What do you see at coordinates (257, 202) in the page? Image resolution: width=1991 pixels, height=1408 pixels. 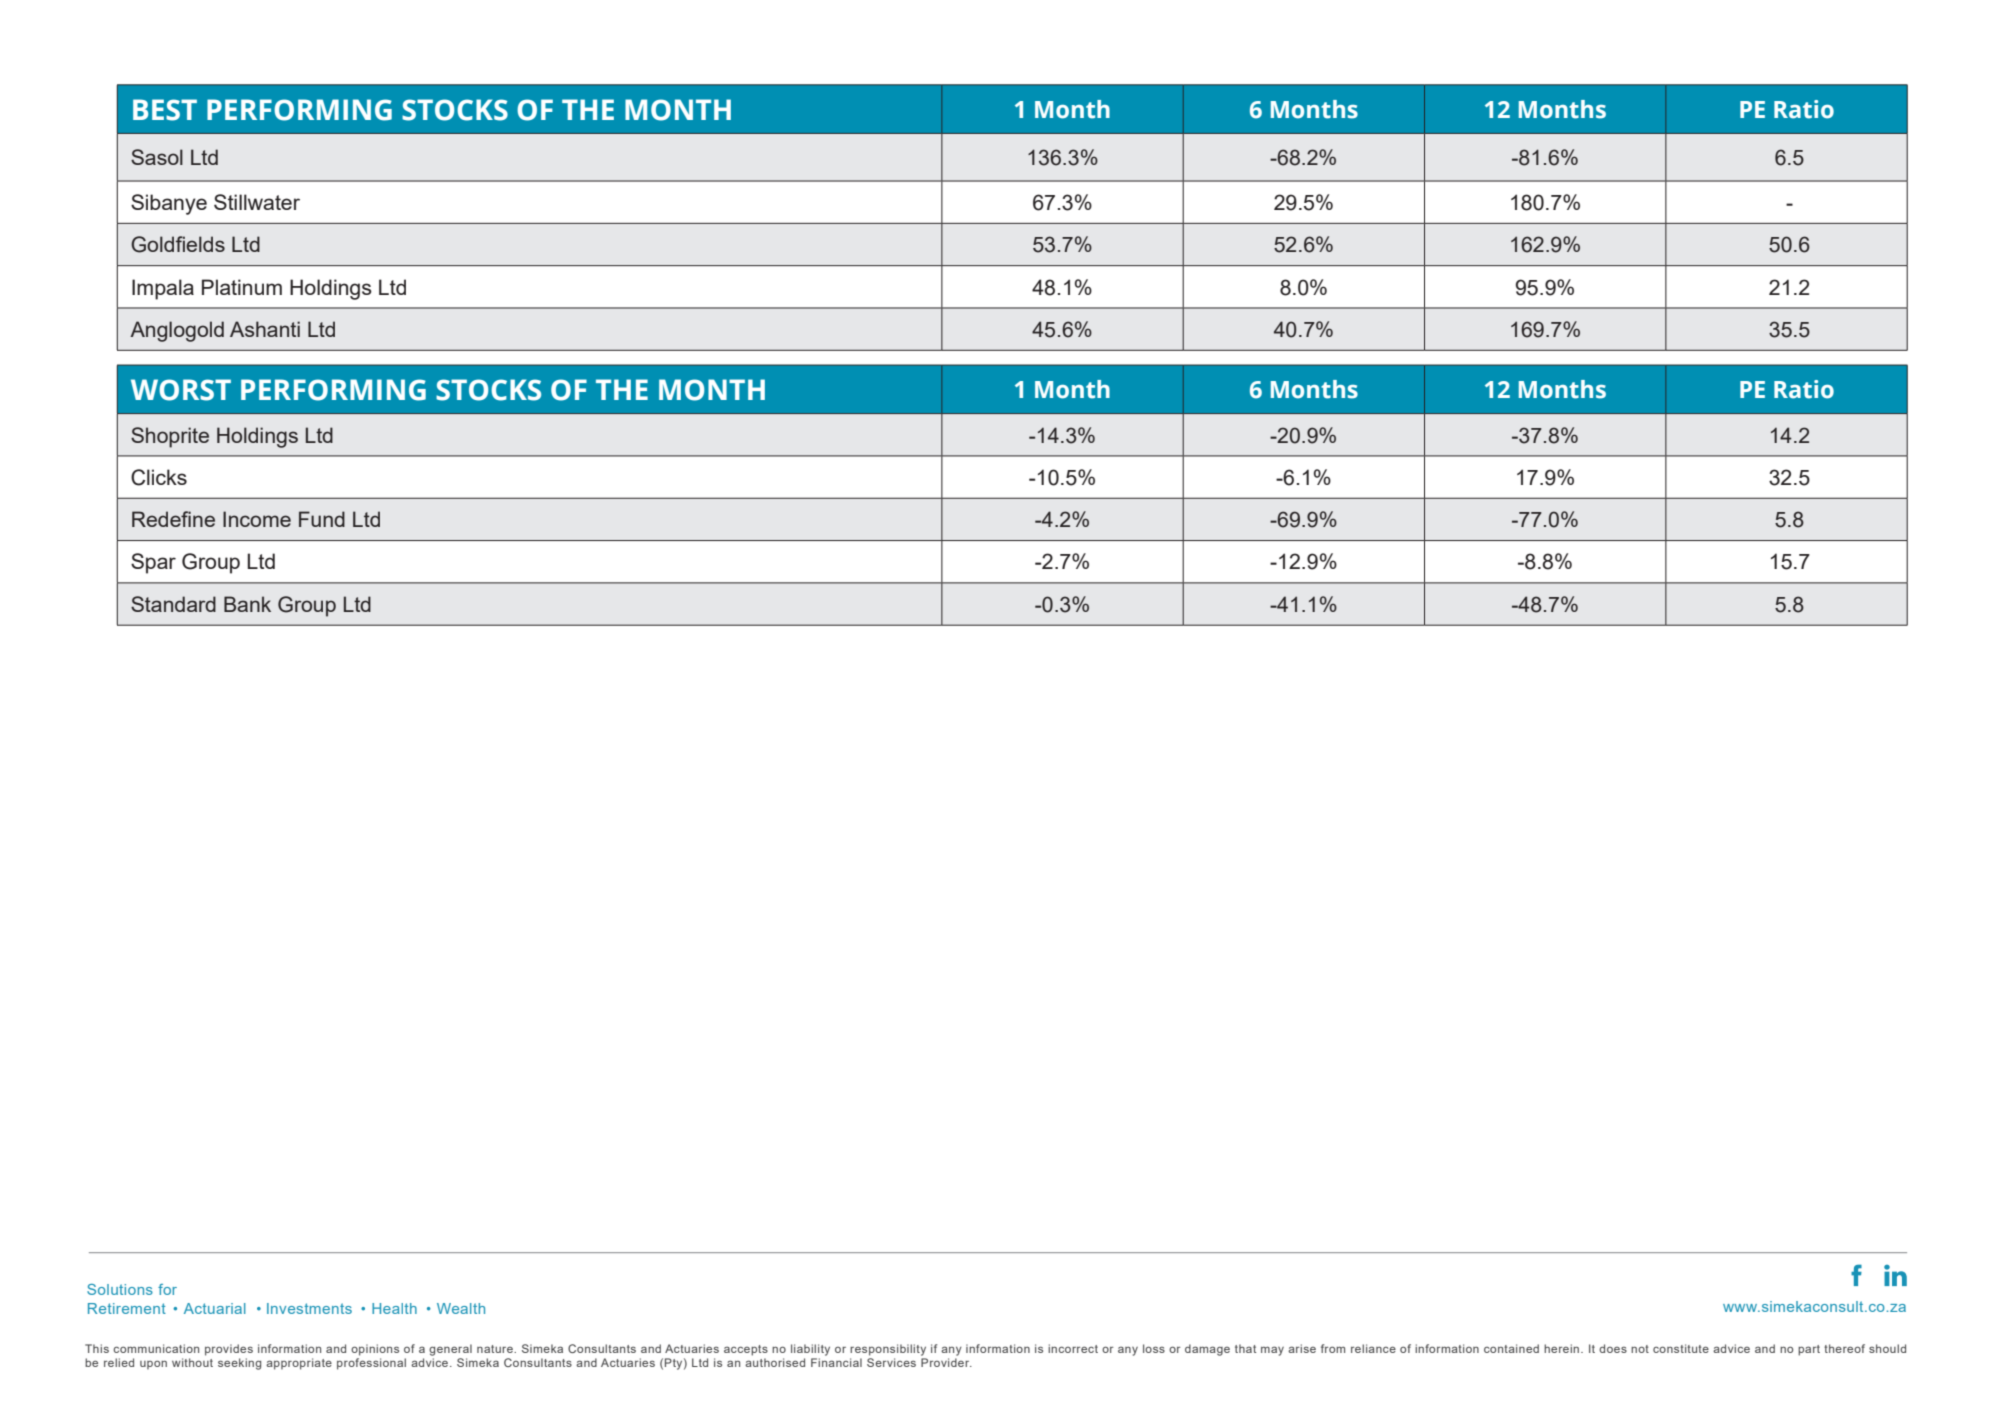 I see `Stillwater` at bounding box center [257, 202].
